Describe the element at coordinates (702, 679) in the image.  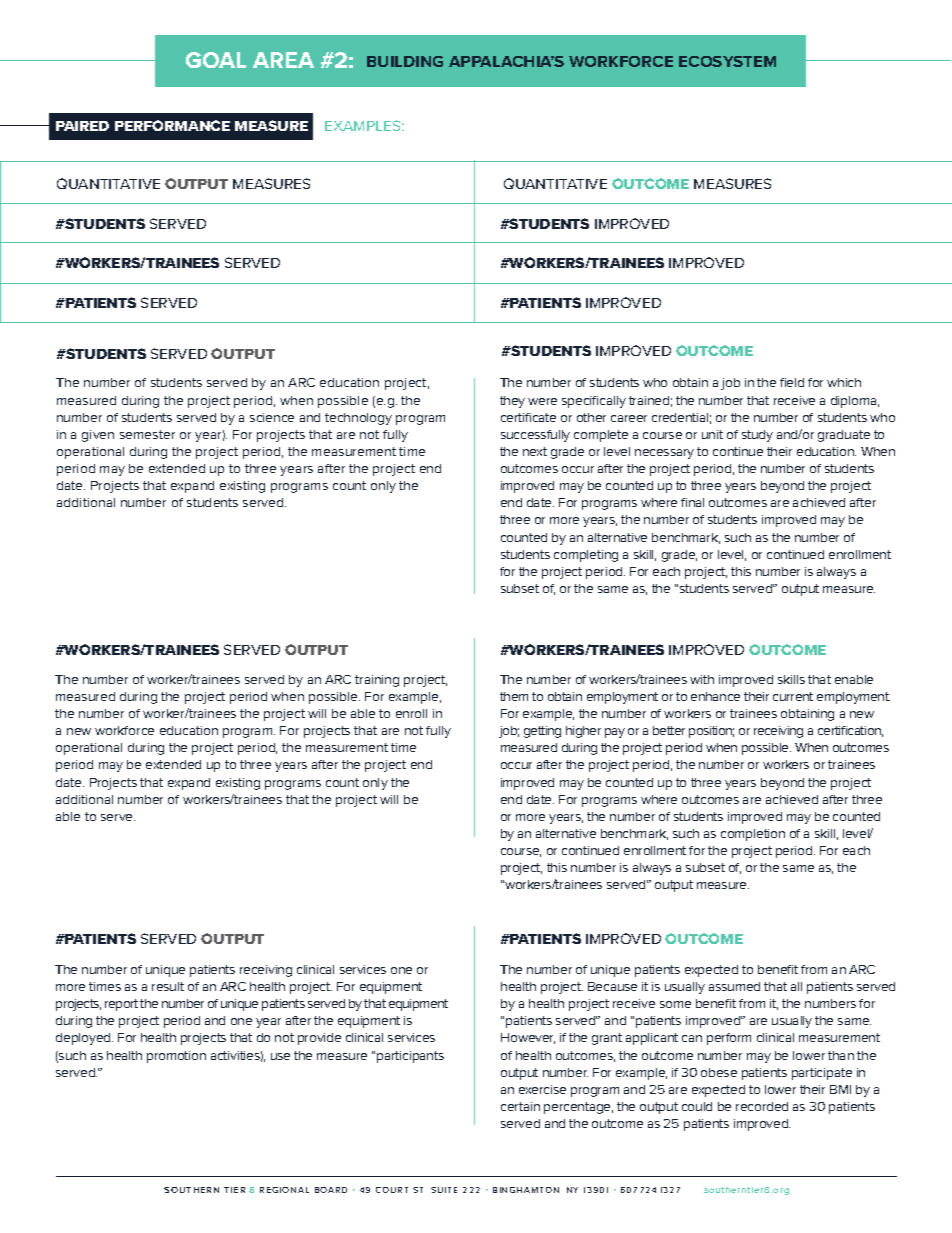
I see `with` at that location.
